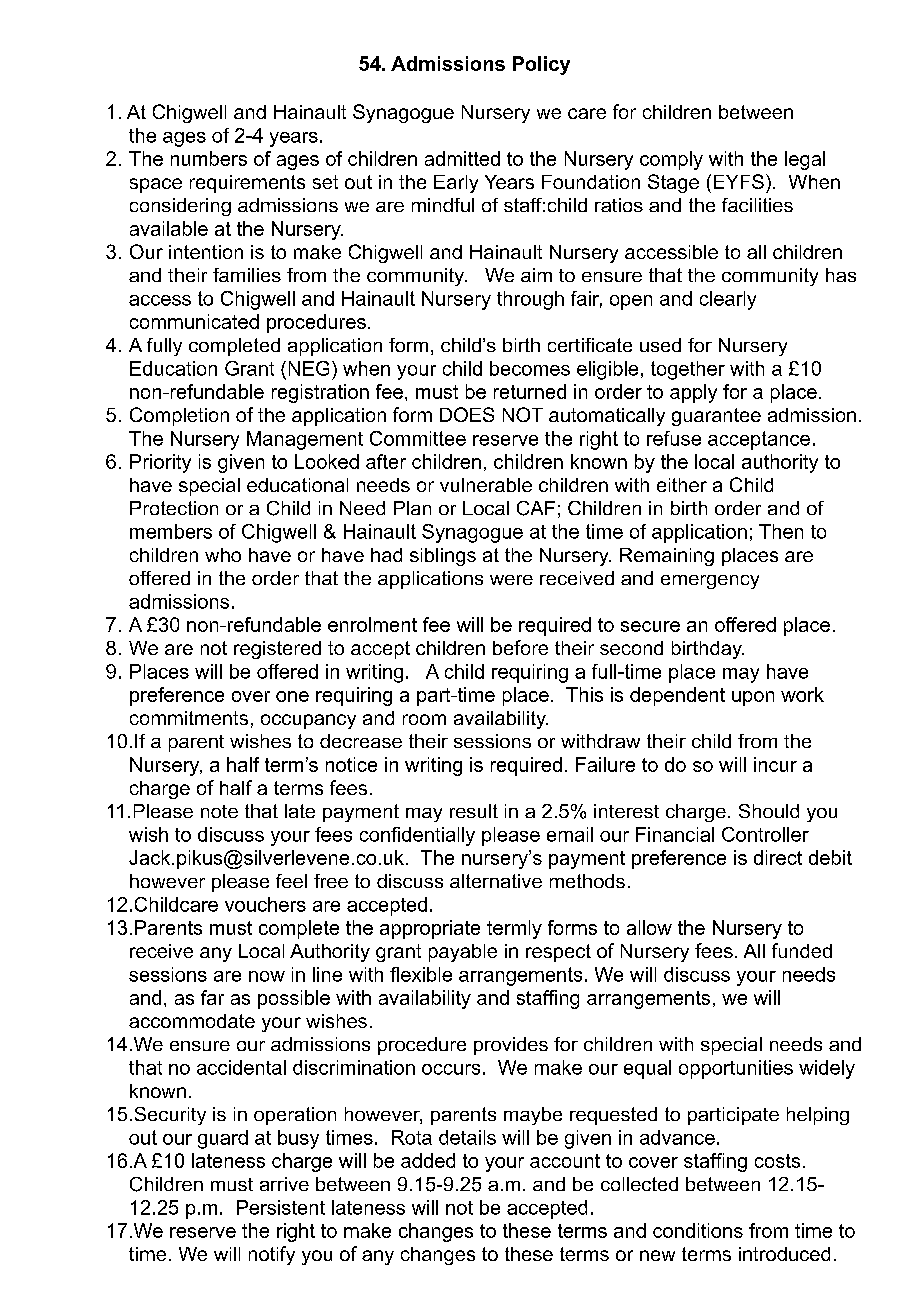  Describe the element at coordinates (520, 647) in the screenshot. I see `before` at that location.
